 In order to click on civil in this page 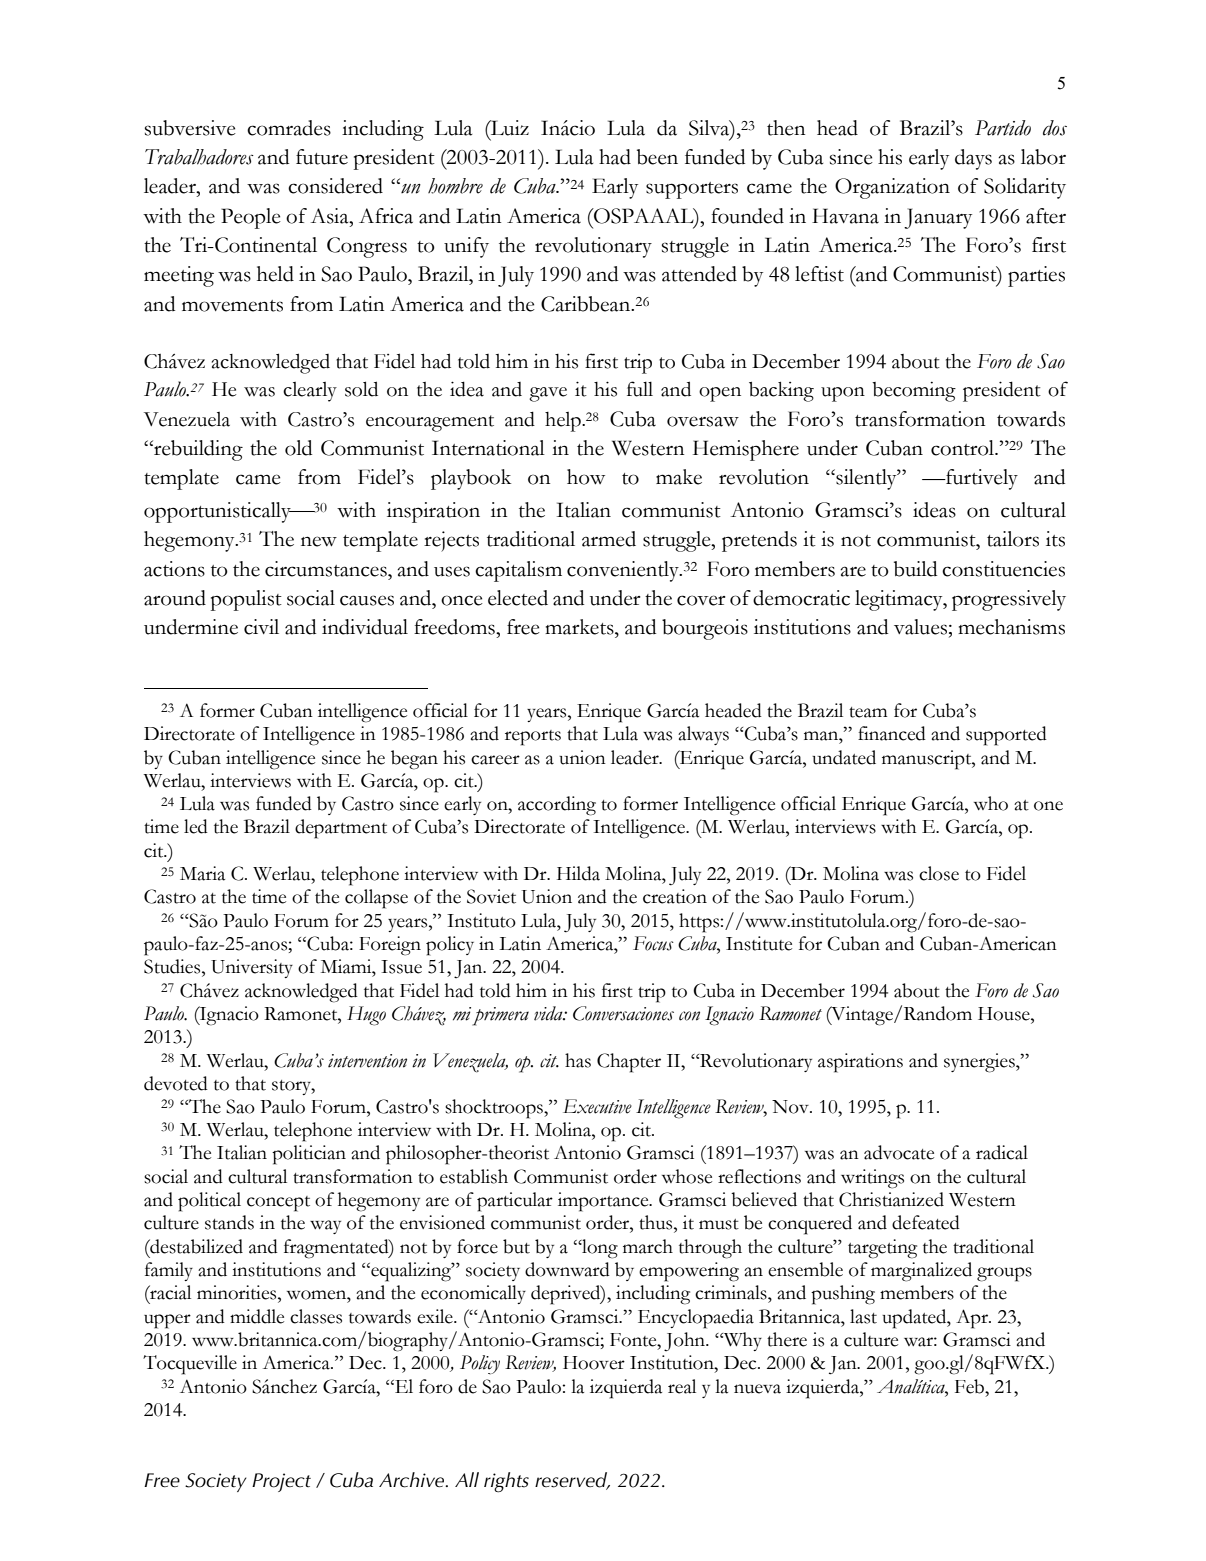, I will do `click(261, 627)`.
